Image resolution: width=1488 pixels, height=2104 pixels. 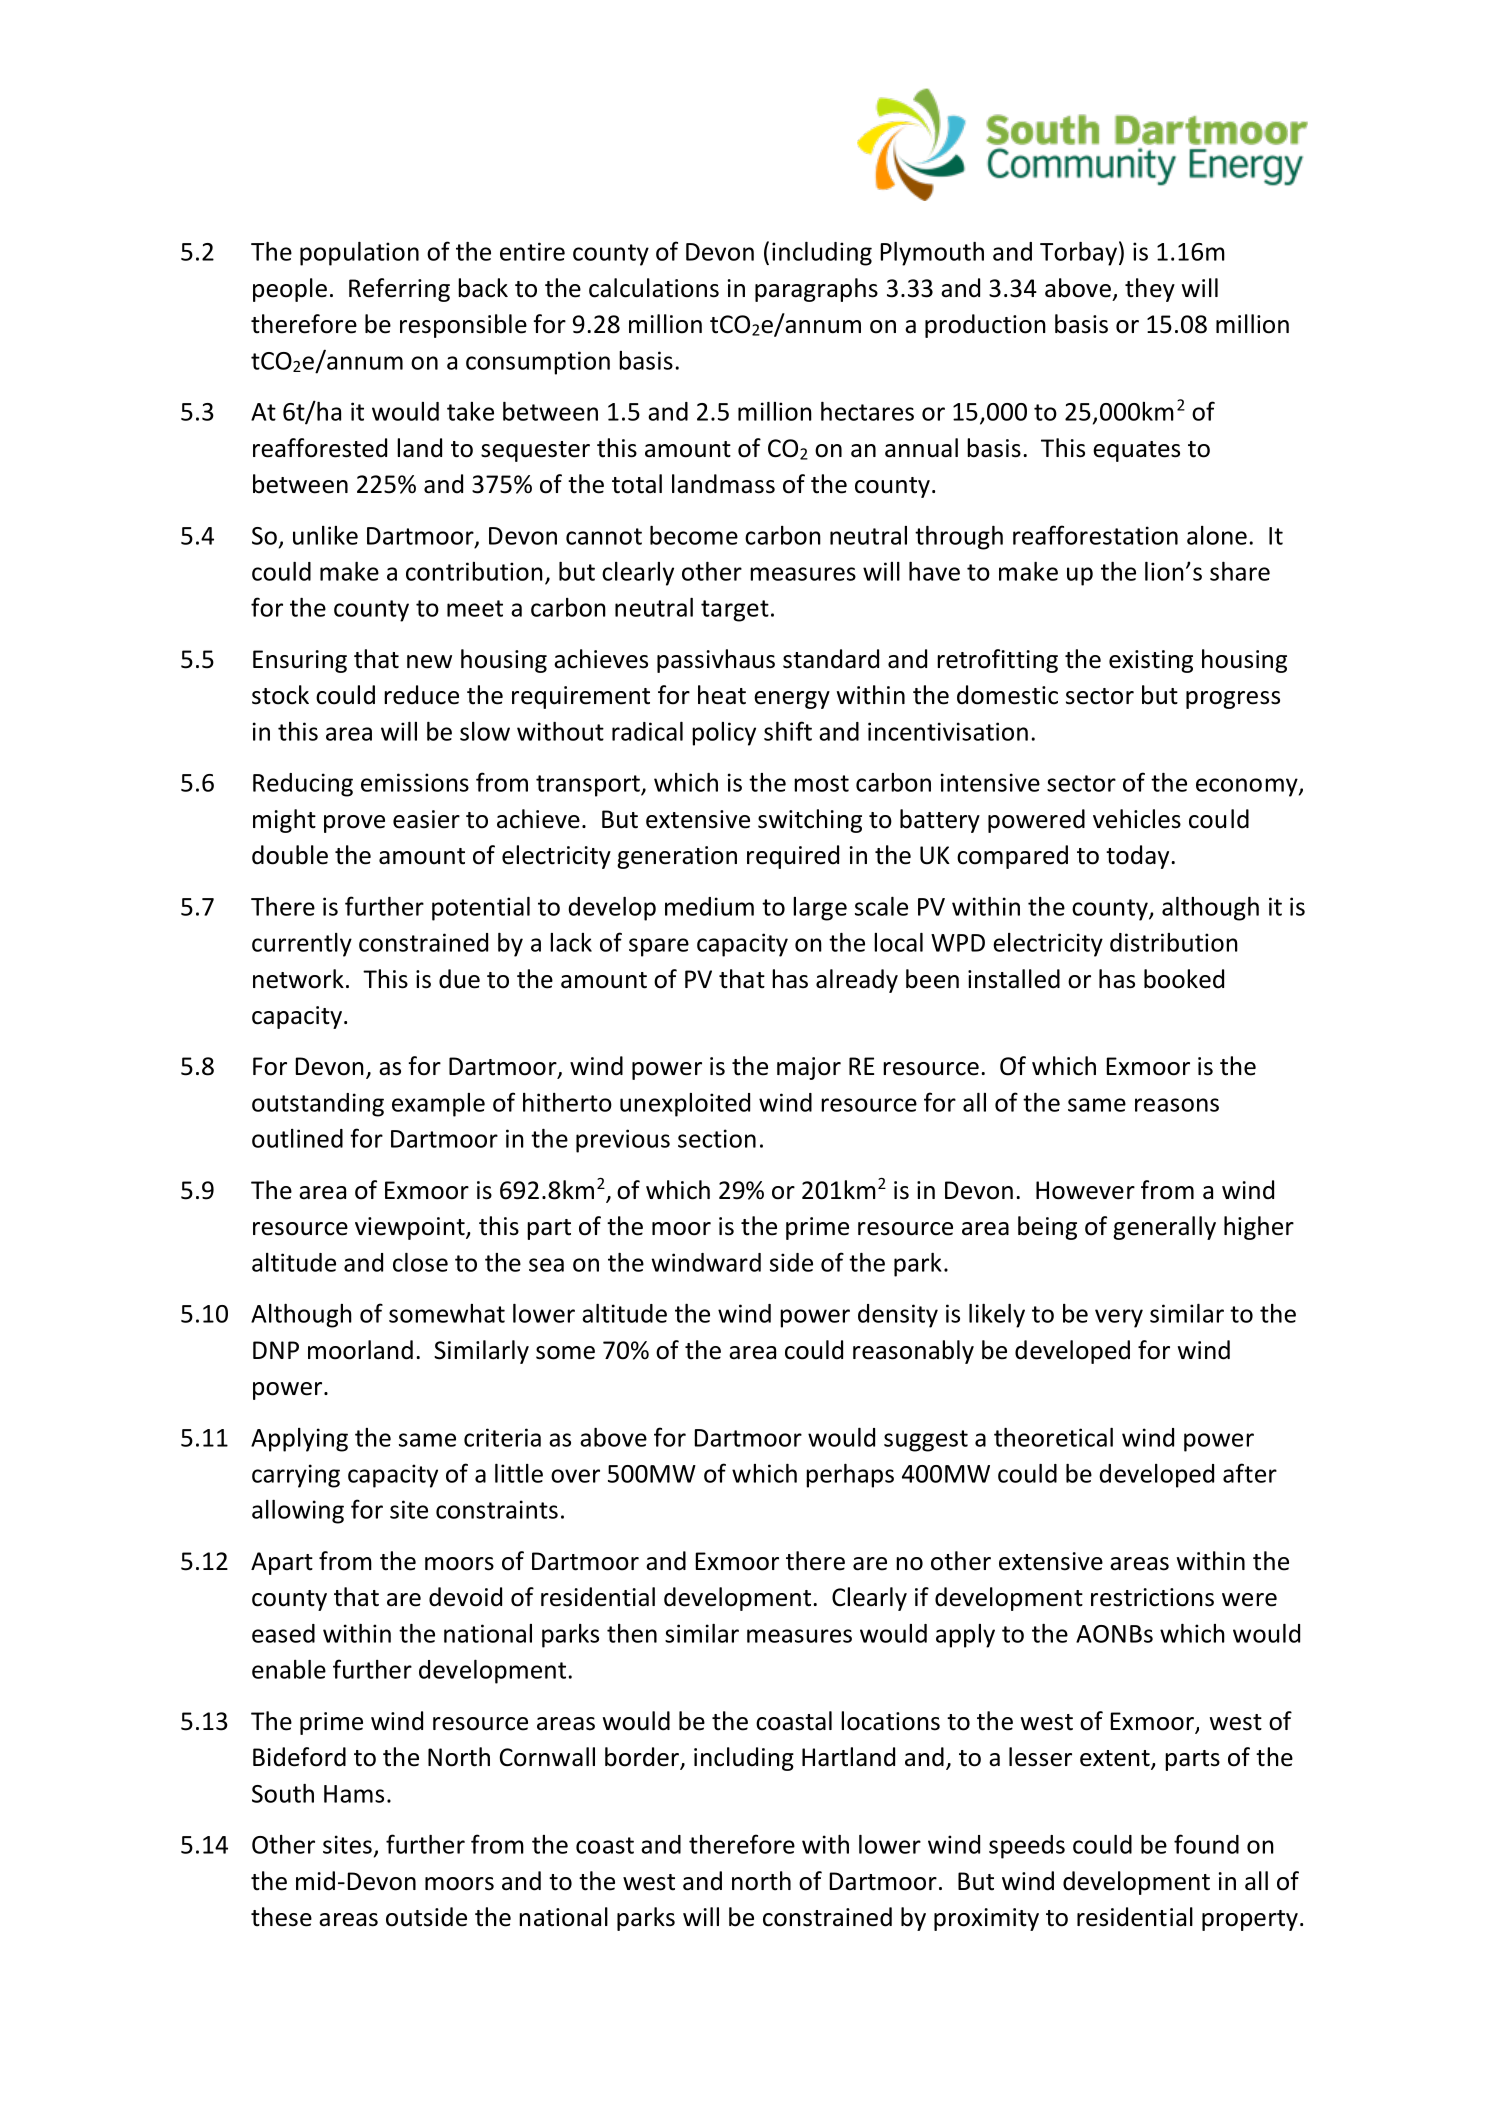 I want to click on new, so click(x=429, y=662).
